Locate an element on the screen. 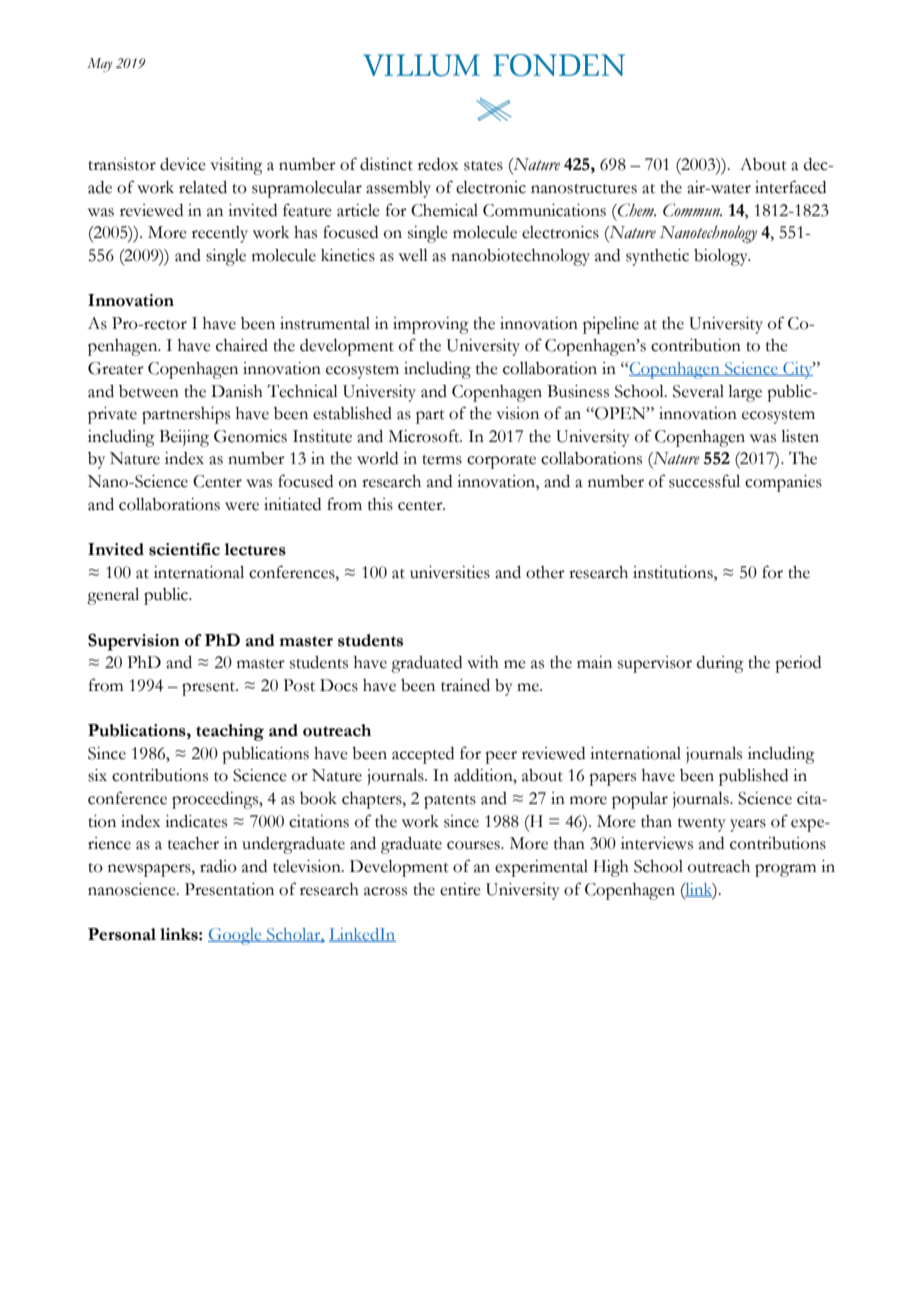  program is located at coordinates (785, 870).
